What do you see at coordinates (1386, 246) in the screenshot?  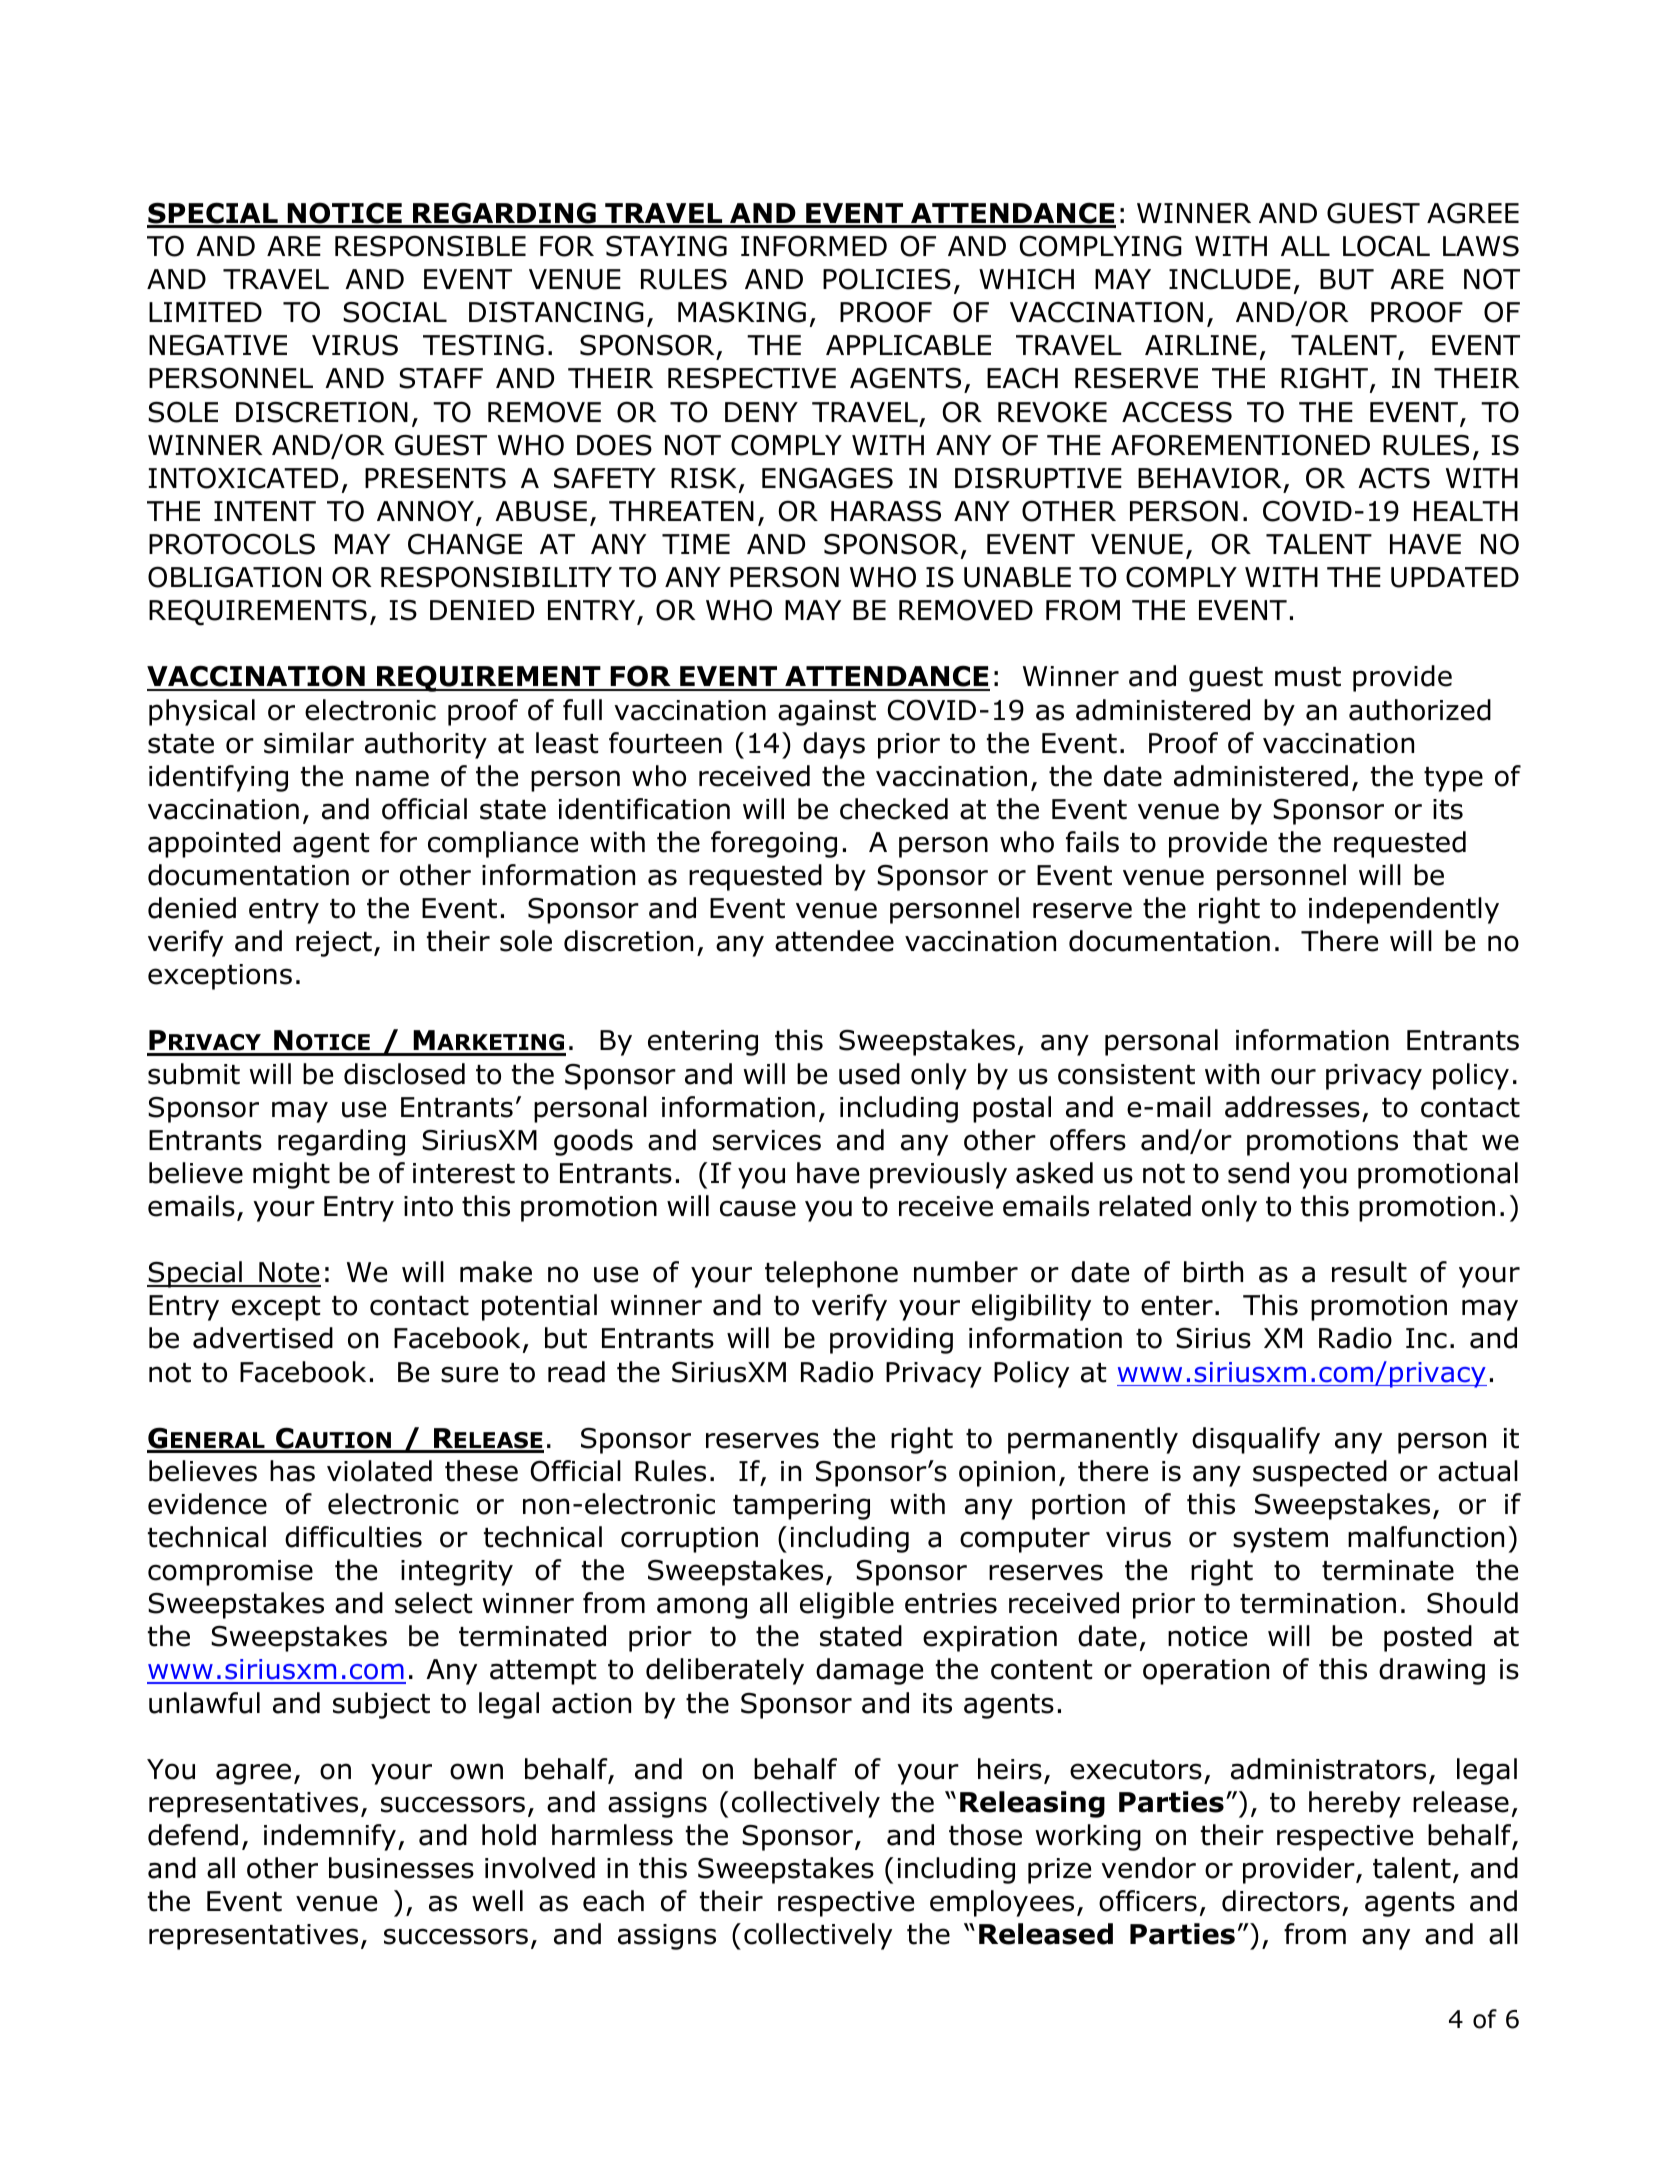 I see `LOCAL` at bounding box center [1386, 246].
